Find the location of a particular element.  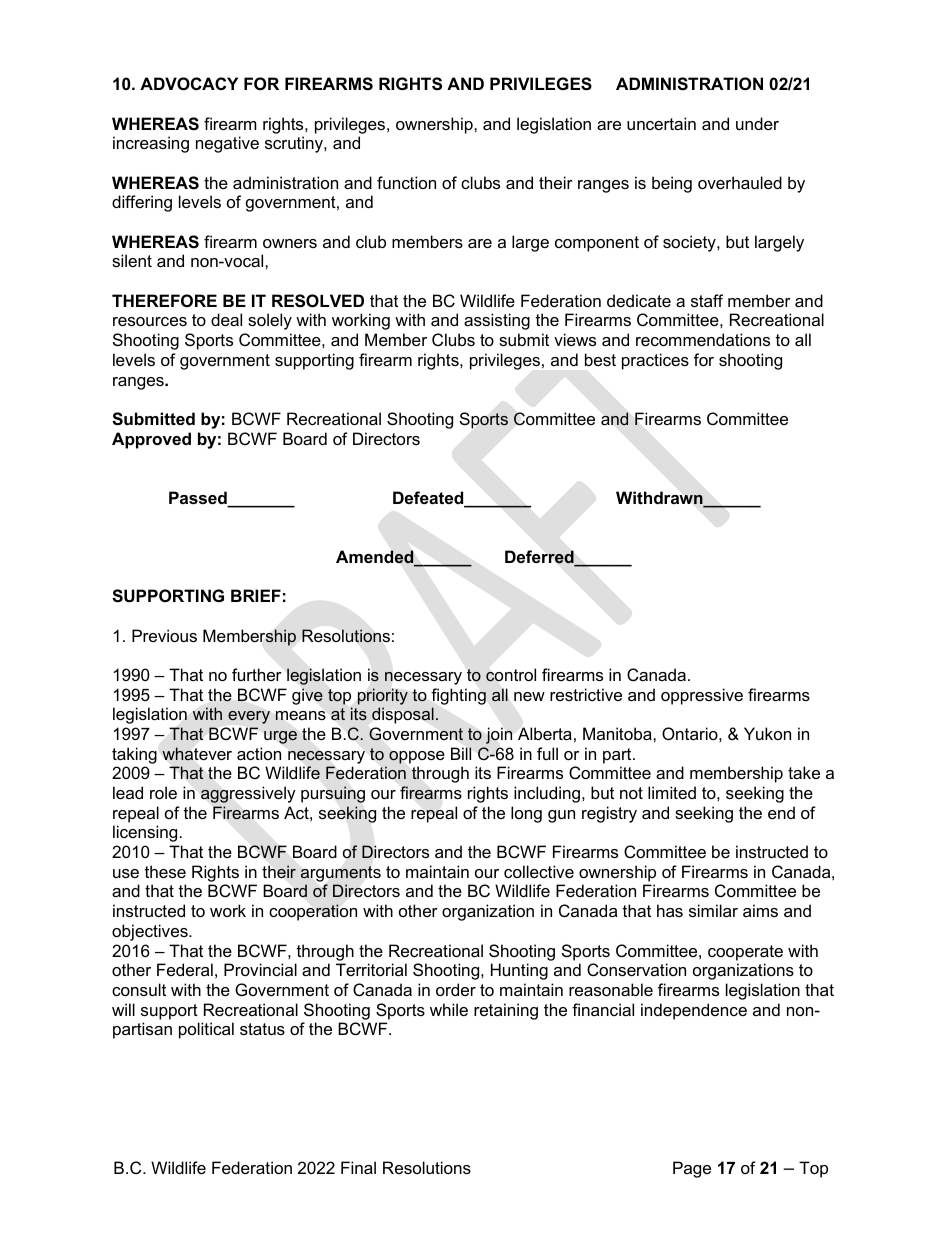

negative is located at coordinates (227, 144).
